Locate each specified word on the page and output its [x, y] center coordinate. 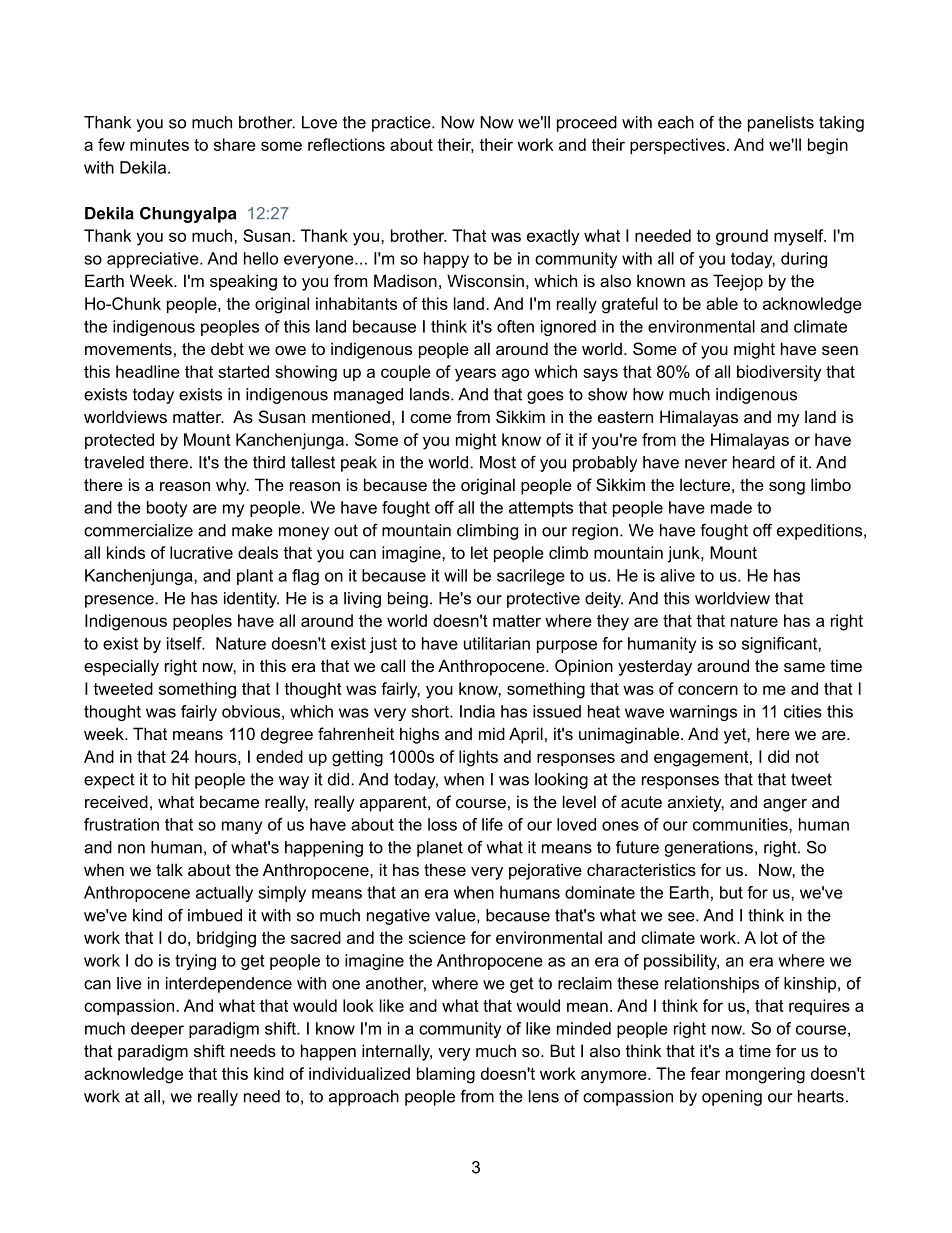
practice [402, 124]
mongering [765, 1075]
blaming [446, 1075]
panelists [781, 124]
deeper [157, 1030]
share [235, 144]
